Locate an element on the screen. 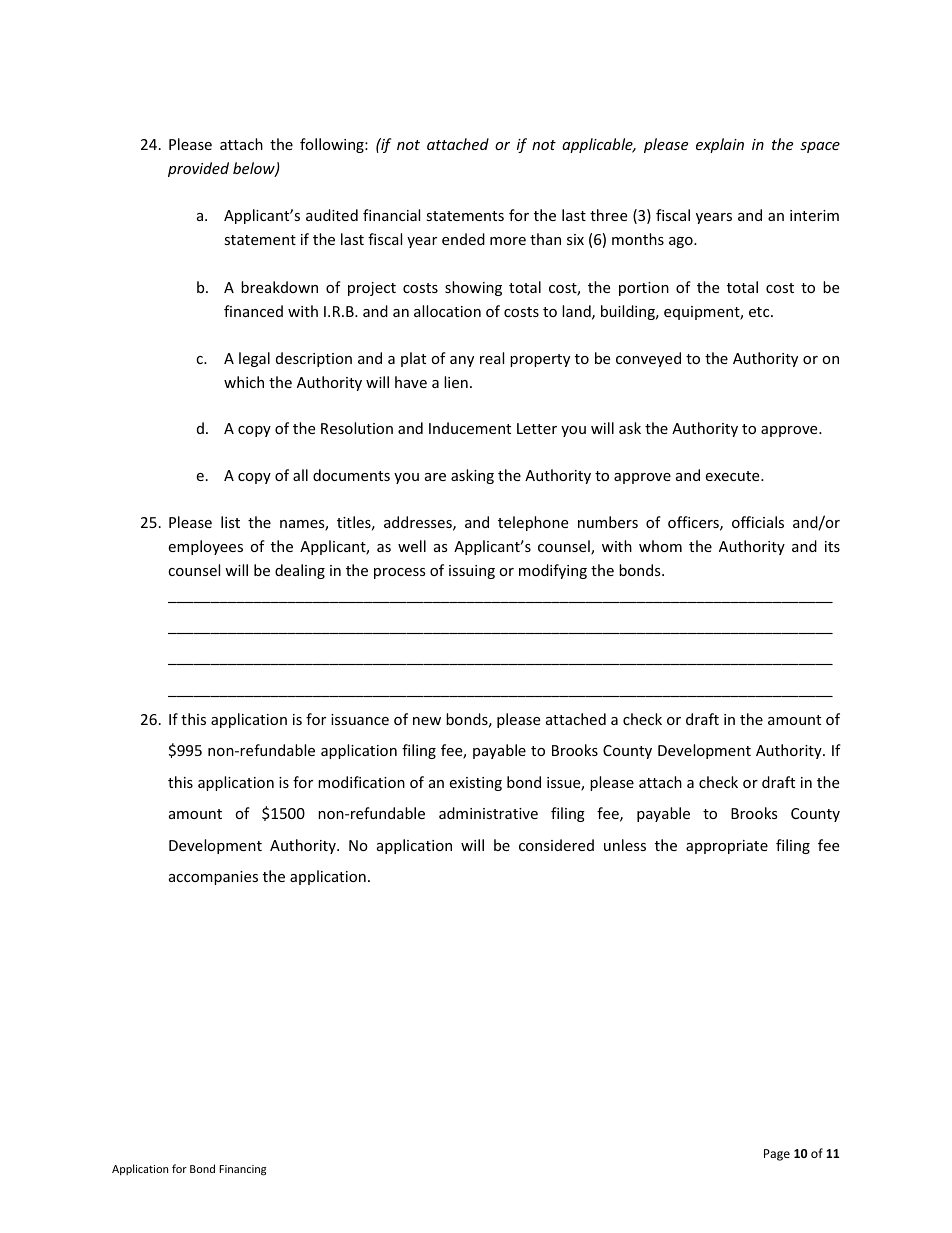 The width and height of the screenshot is (952, 1233). explain is located at coordinates (720, 145).
